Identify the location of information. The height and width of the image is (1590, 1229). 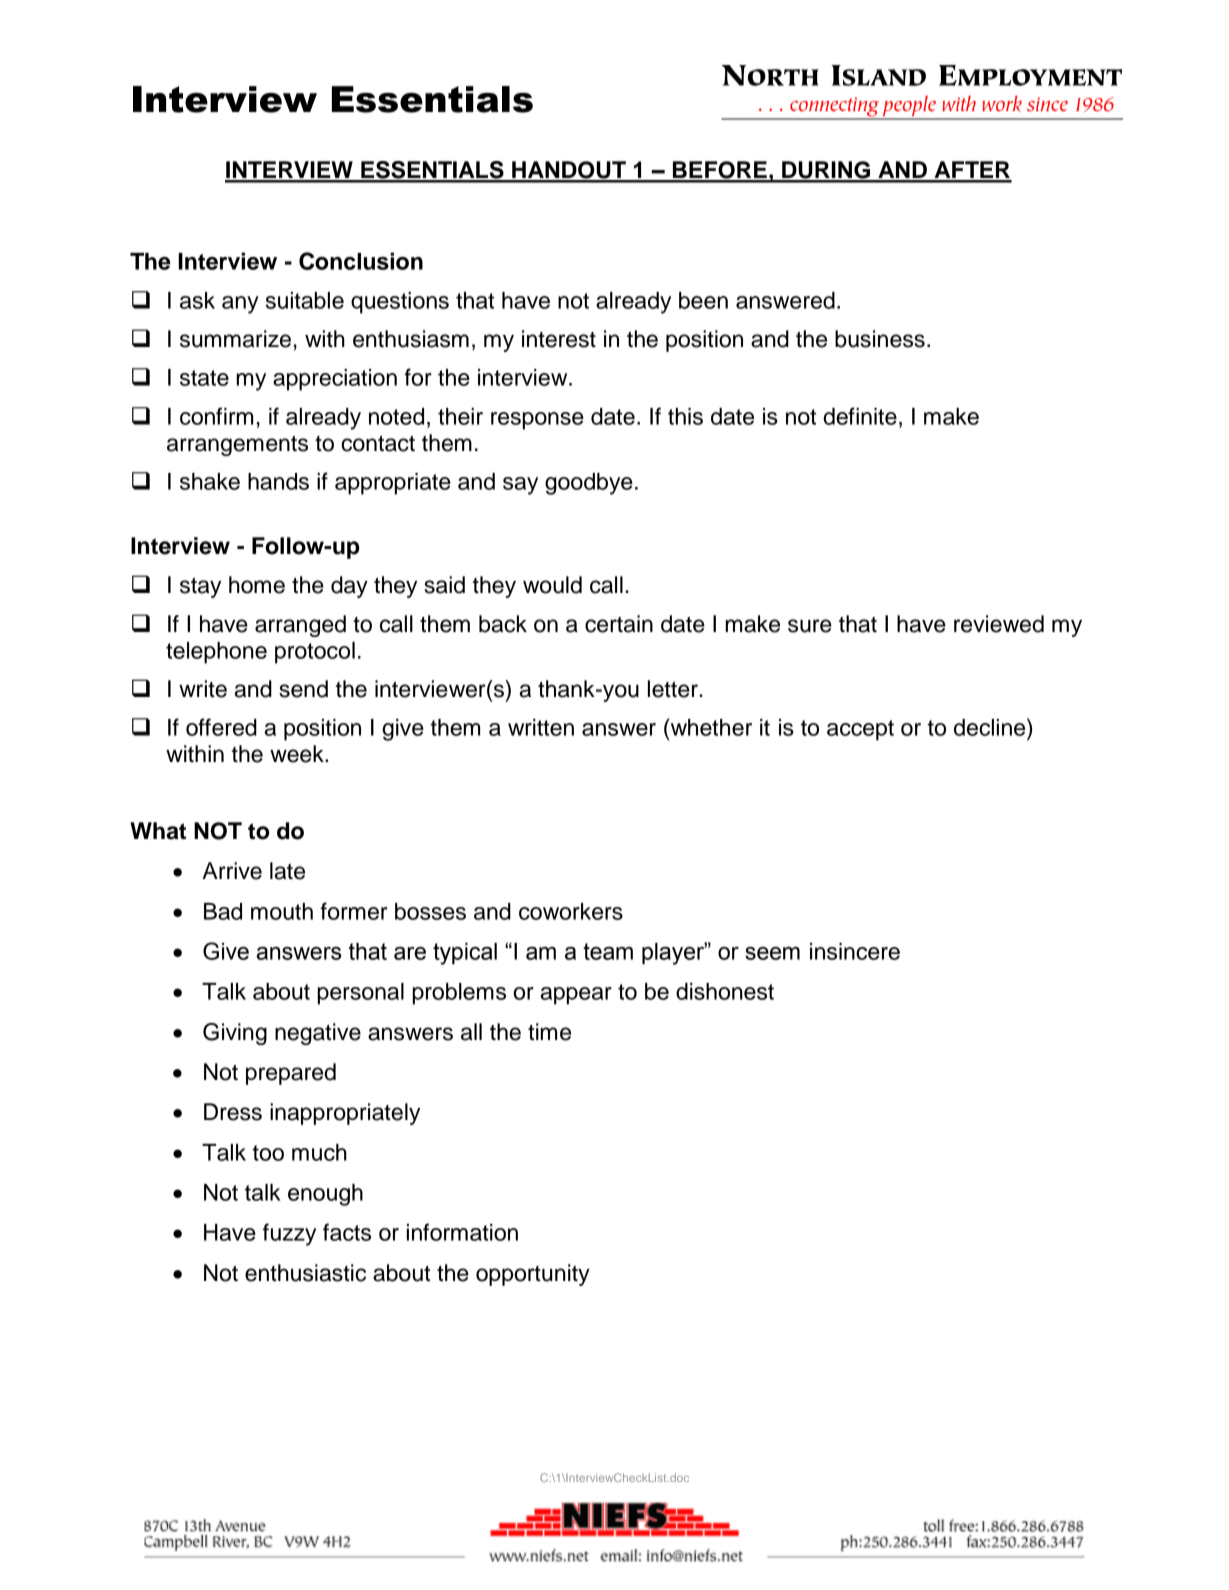
(462, 1232).
